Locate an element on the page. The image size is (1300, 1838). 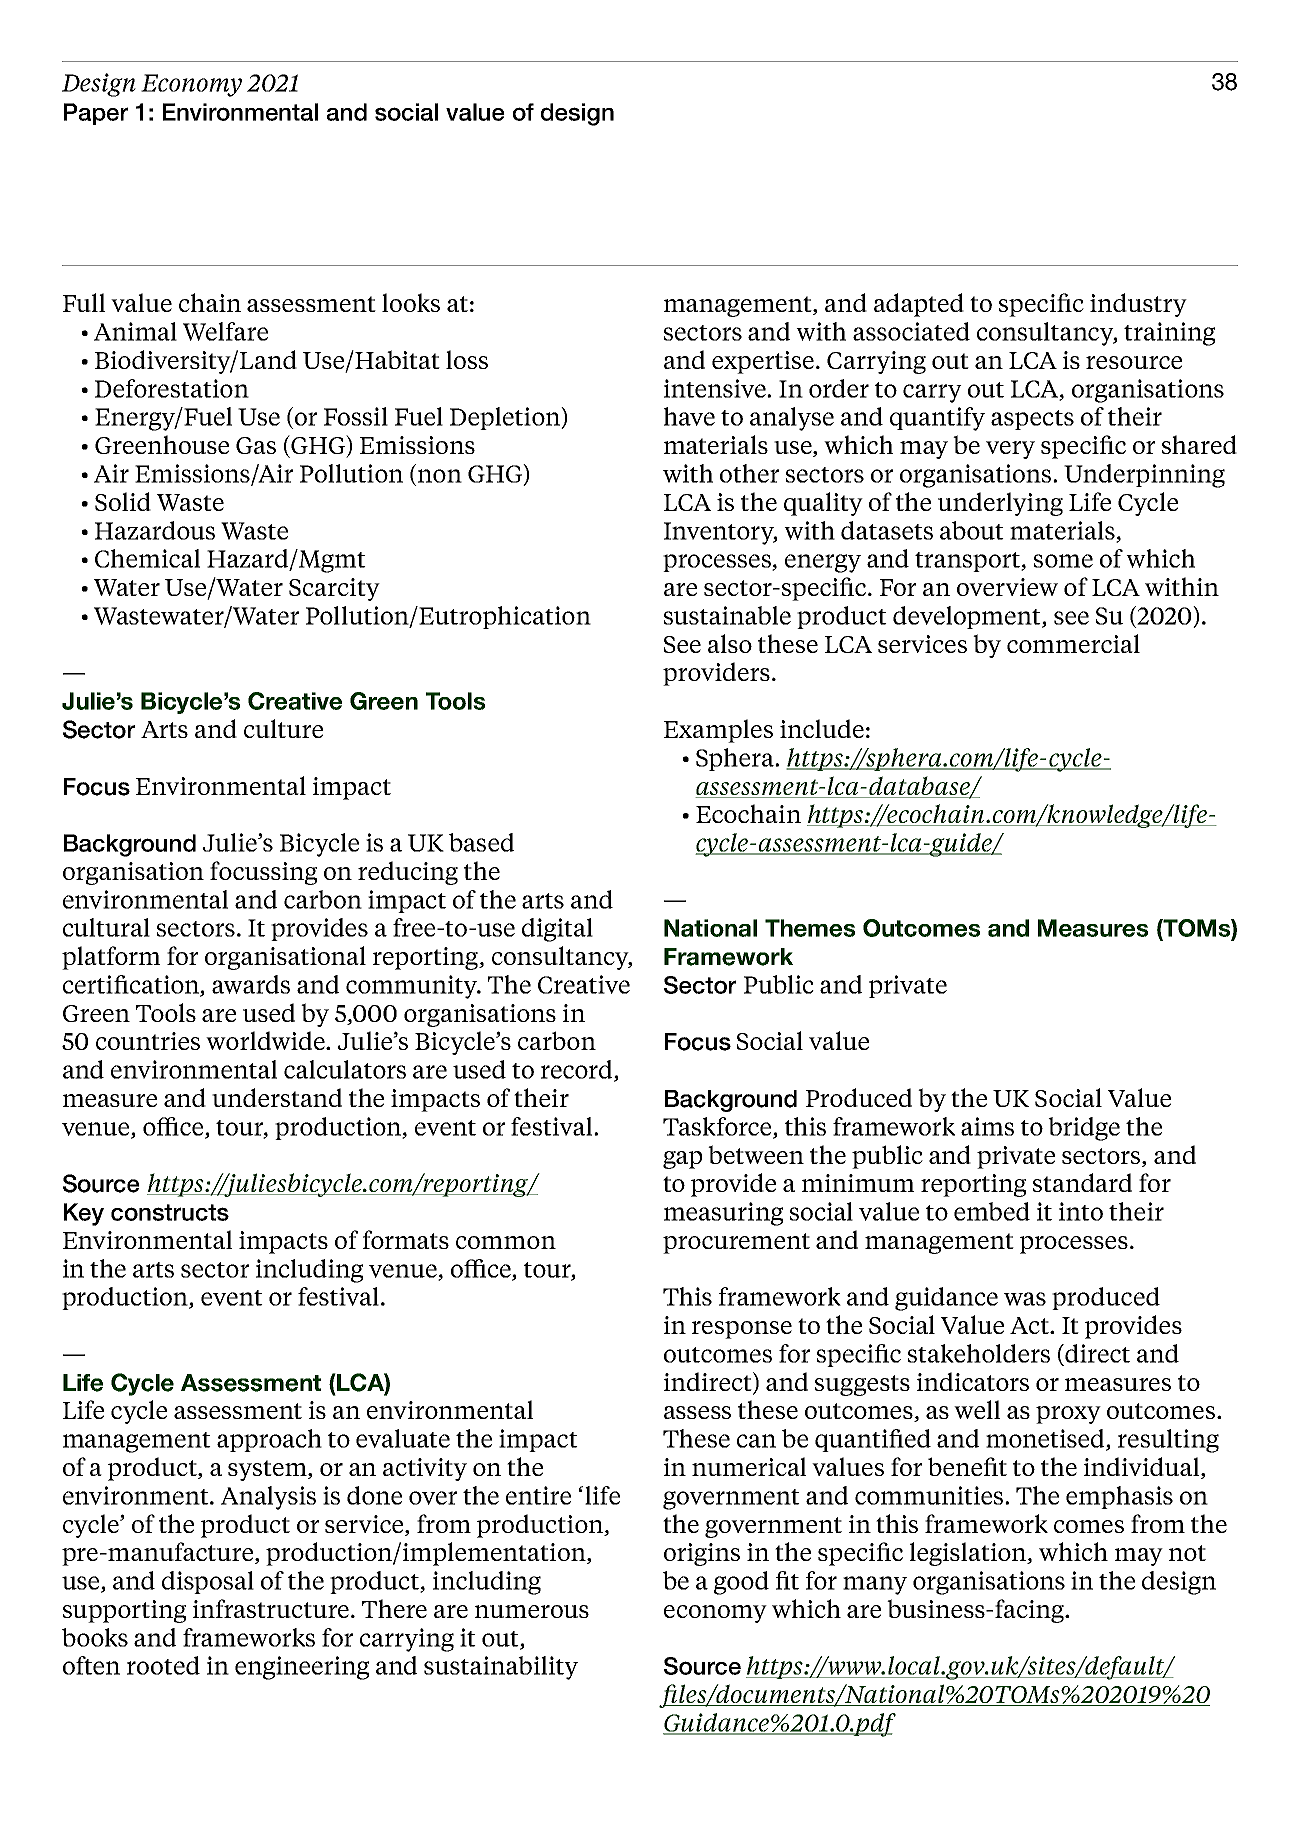
Paper is located at coordinates (96, 114).
